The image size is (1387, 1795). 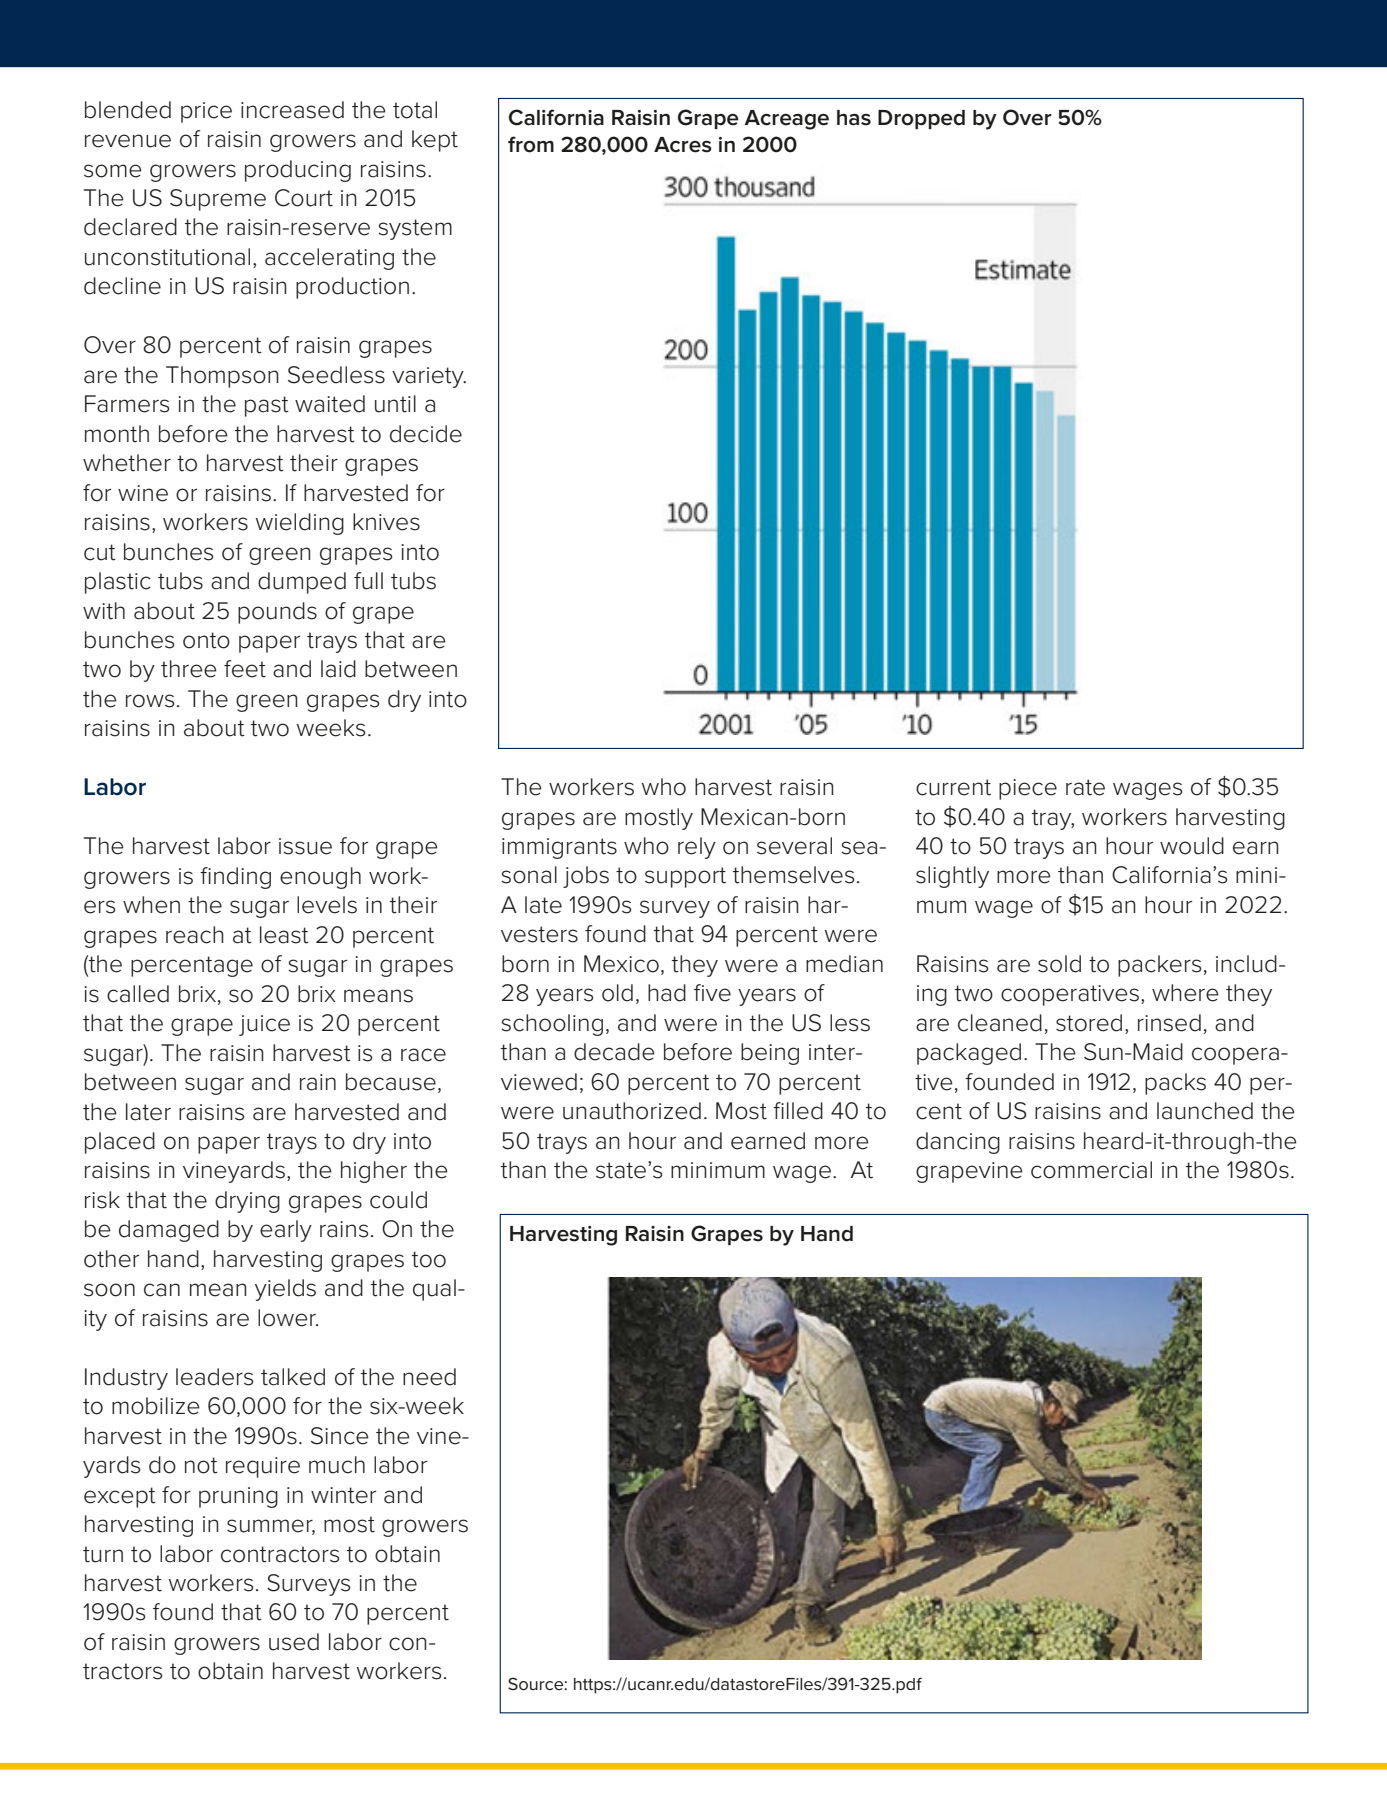 I want to click on commercial, so click(x=1091, y=1170).
